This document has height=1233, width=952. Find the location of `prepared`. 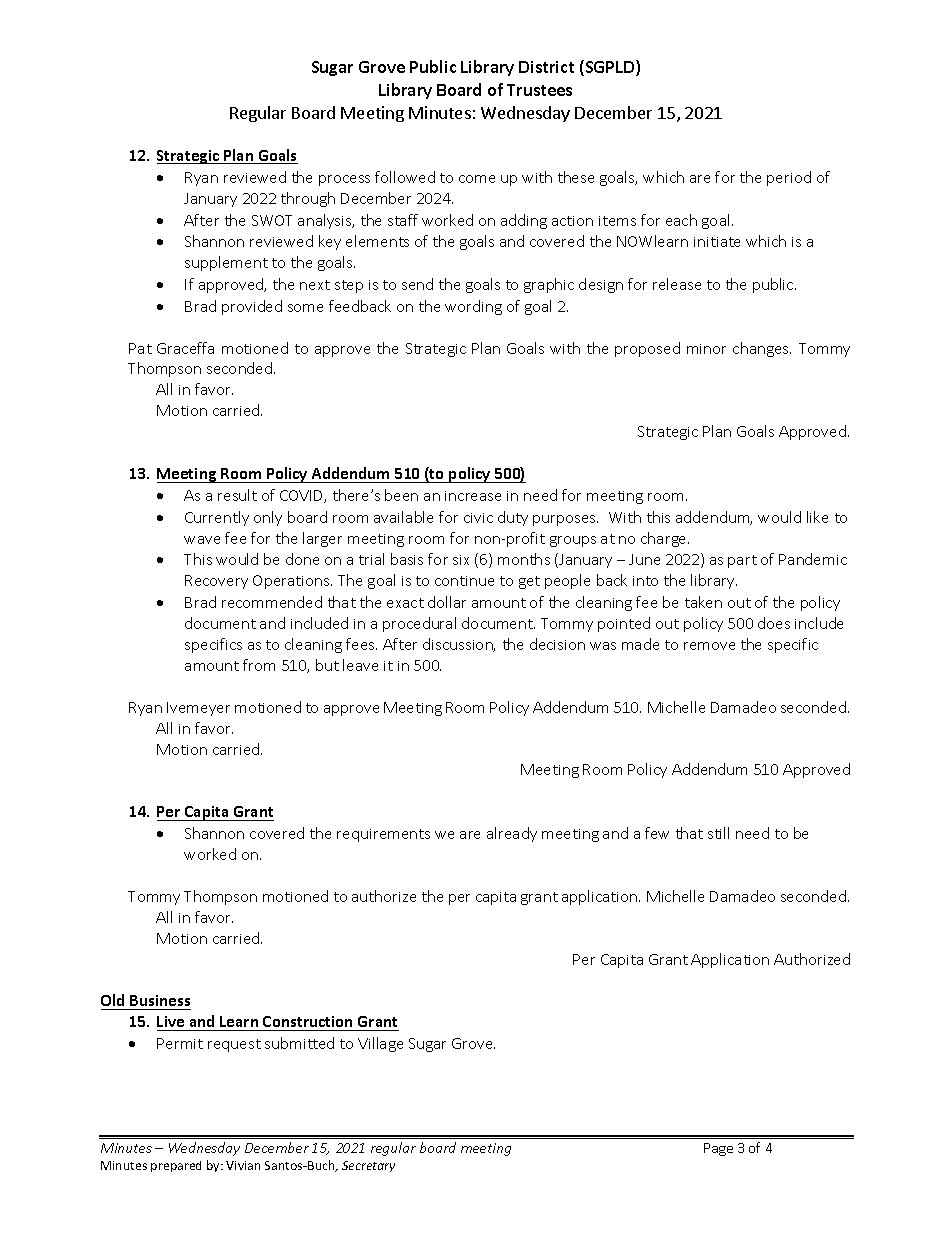

prepared is located at coordinates (176, 1166).
